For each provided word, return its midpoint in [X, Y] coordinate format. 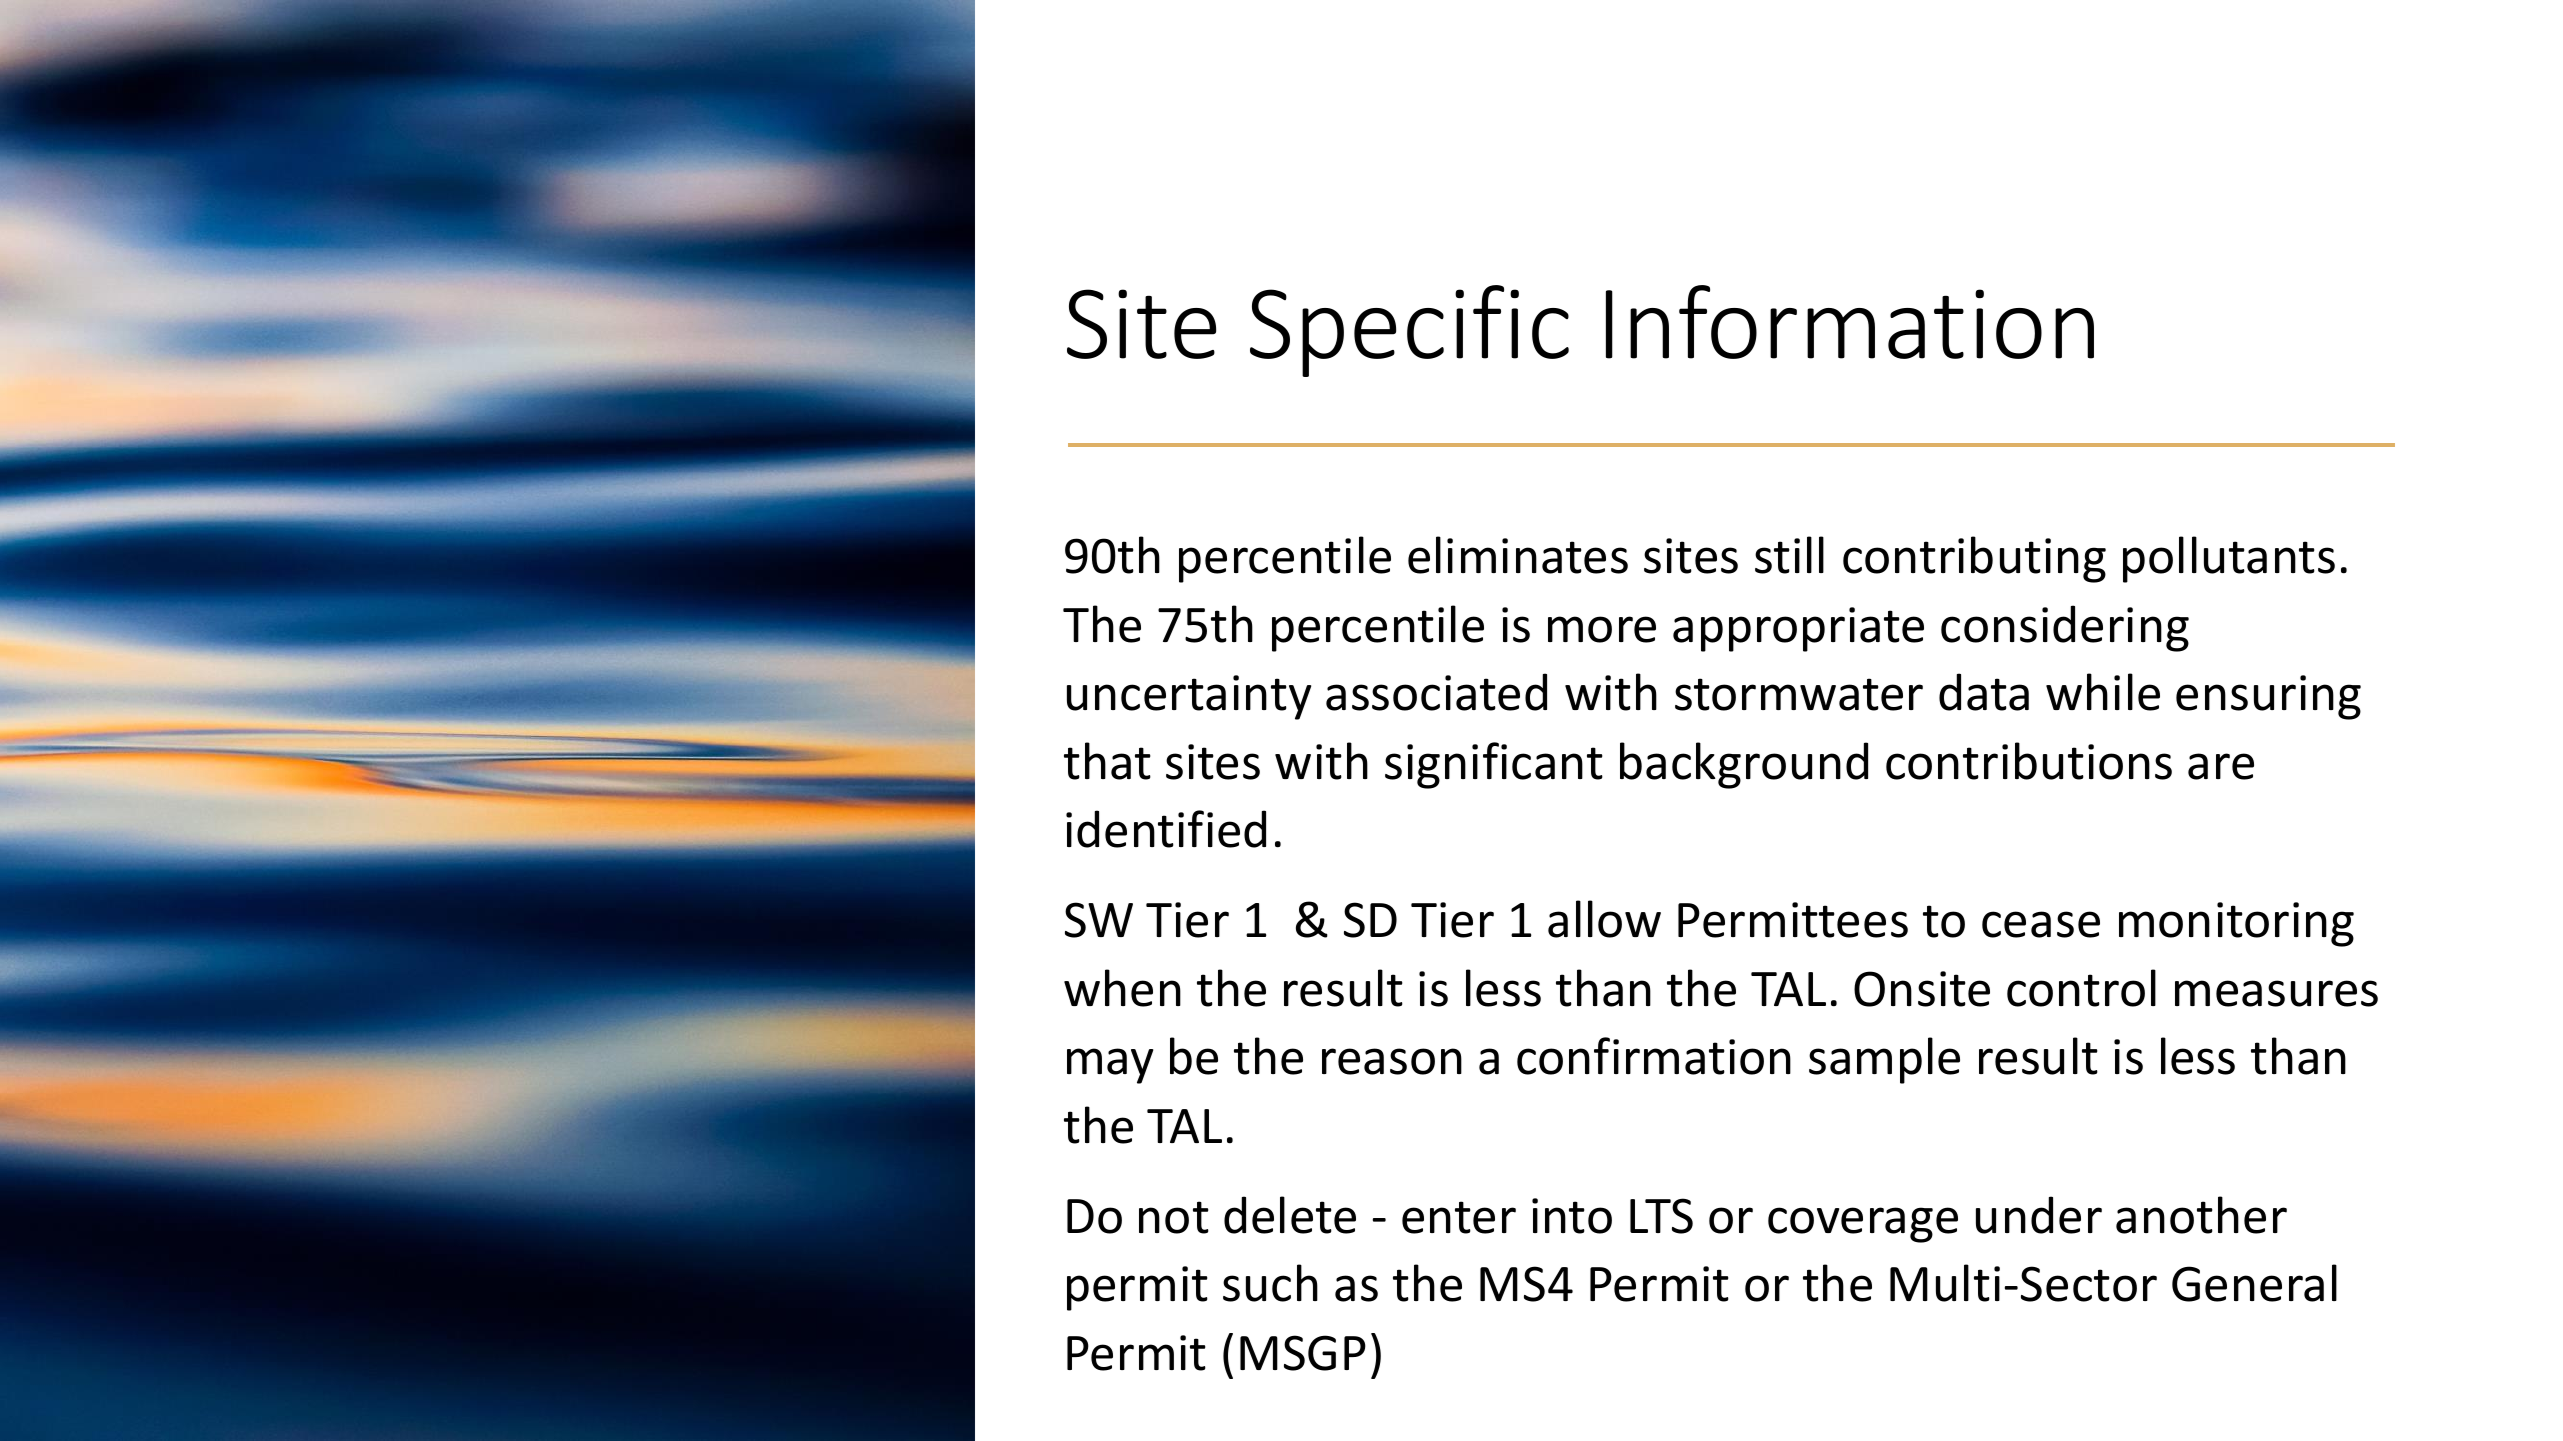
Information [1850, 322]
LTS [1661, 1216]
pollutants [2229, 559]
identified [1166, 829]
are [2221, 766]
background [1744, 765]
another [2201, 1215]
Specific [1409, 331]
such [1270, 1283]
